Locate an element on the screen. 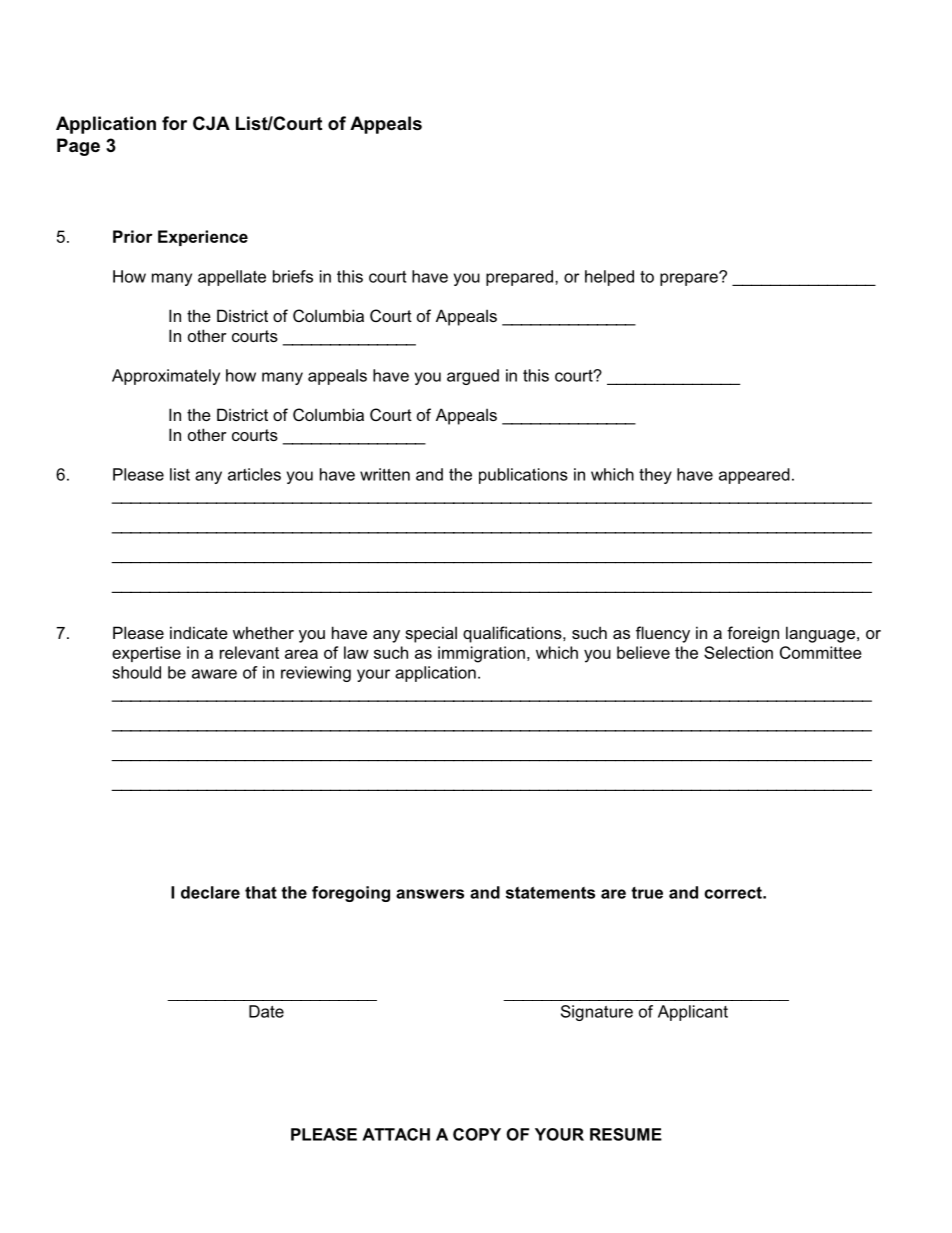  appeared is located at coordinates (754, 476).
